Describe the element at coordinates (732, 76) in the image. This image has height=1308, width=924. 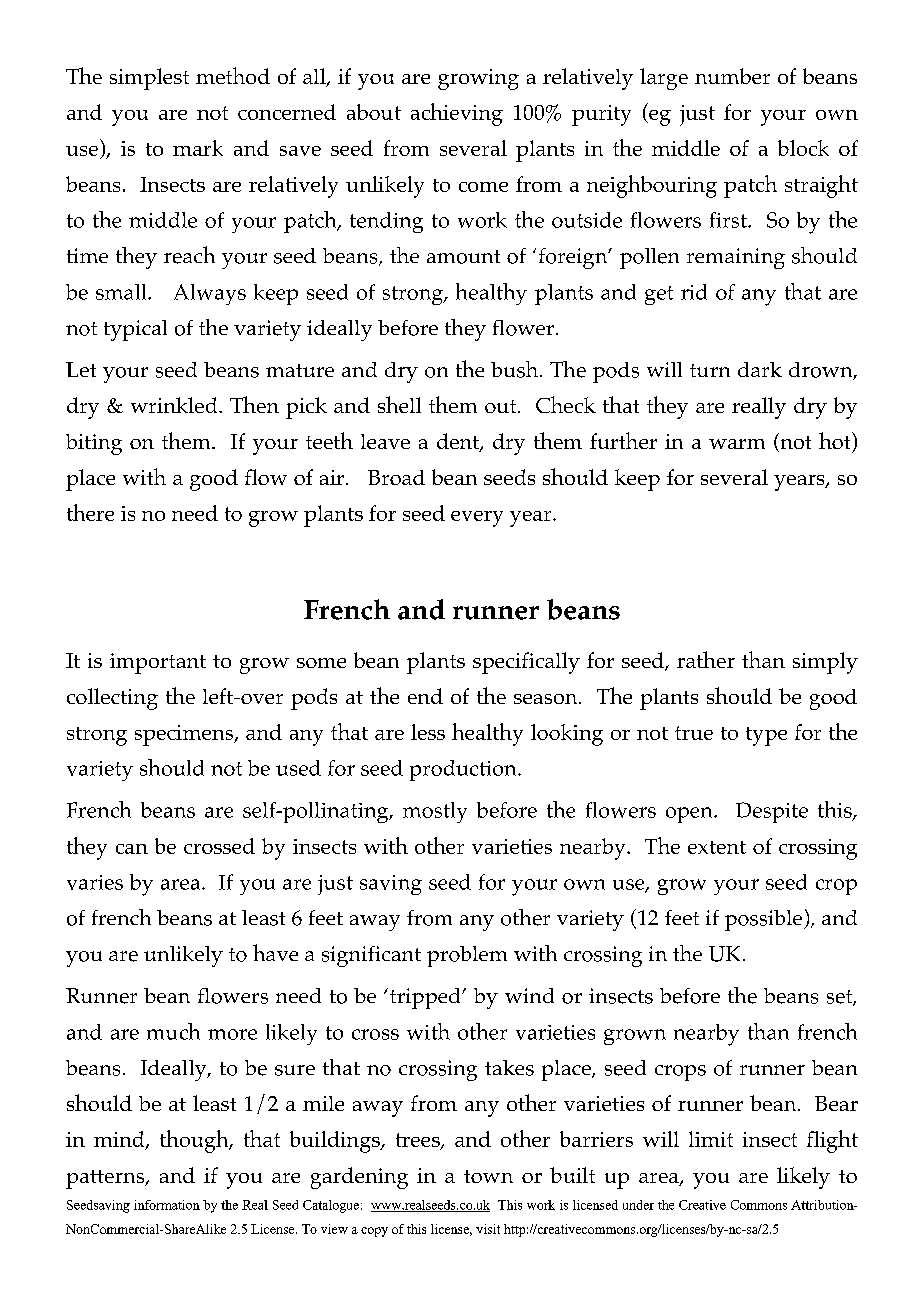
I see `number` at that location.
